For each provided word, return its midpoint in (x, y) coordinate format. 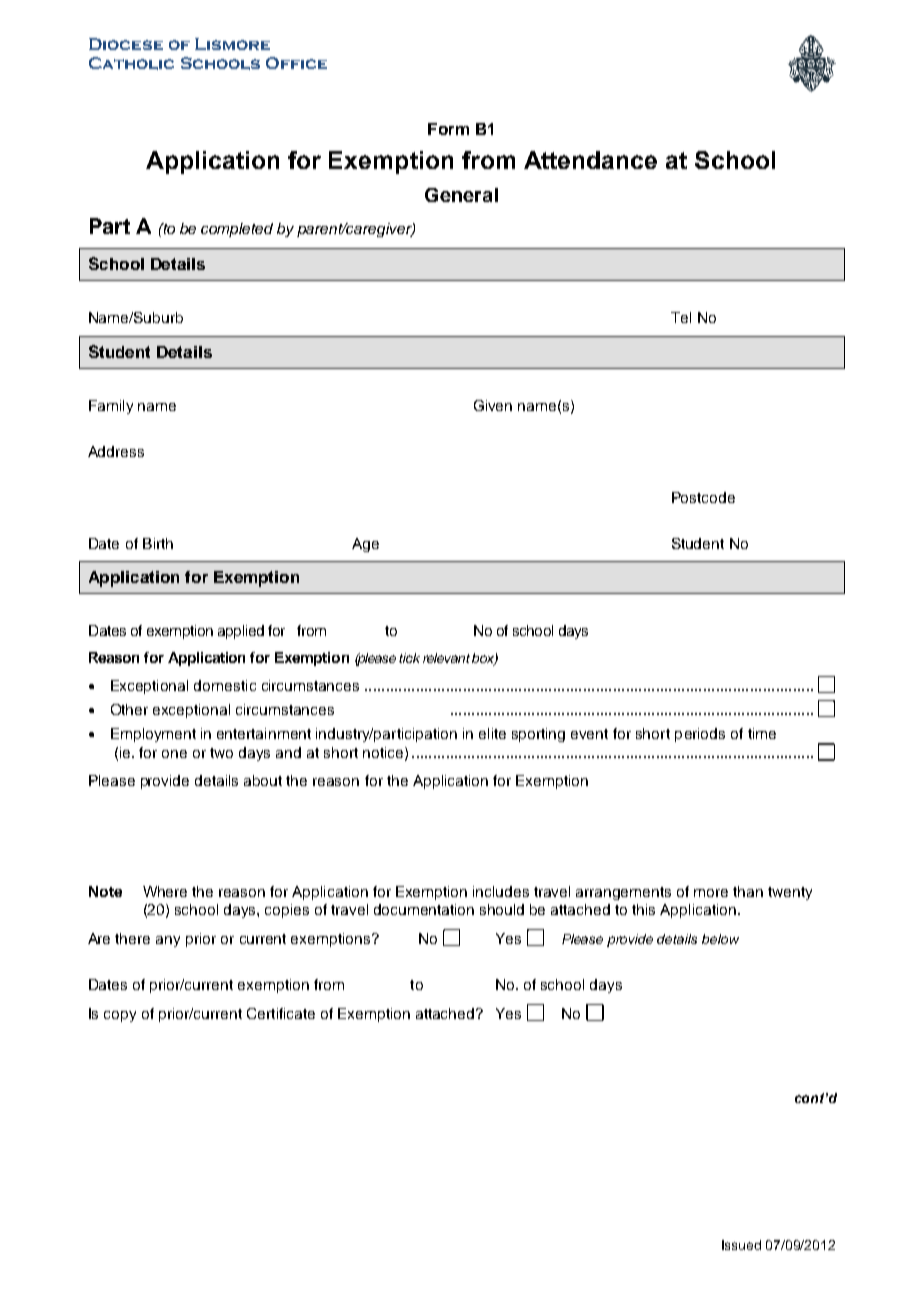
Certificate (281, 1013)
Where (165, 891)
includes (501, 891)
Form (448, 129)
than (748, 891)
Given (493, 405)
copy (120, 1016)
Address (116, 451)
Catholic (131, 63)
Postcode (703, 497)
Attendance (590, 160)
